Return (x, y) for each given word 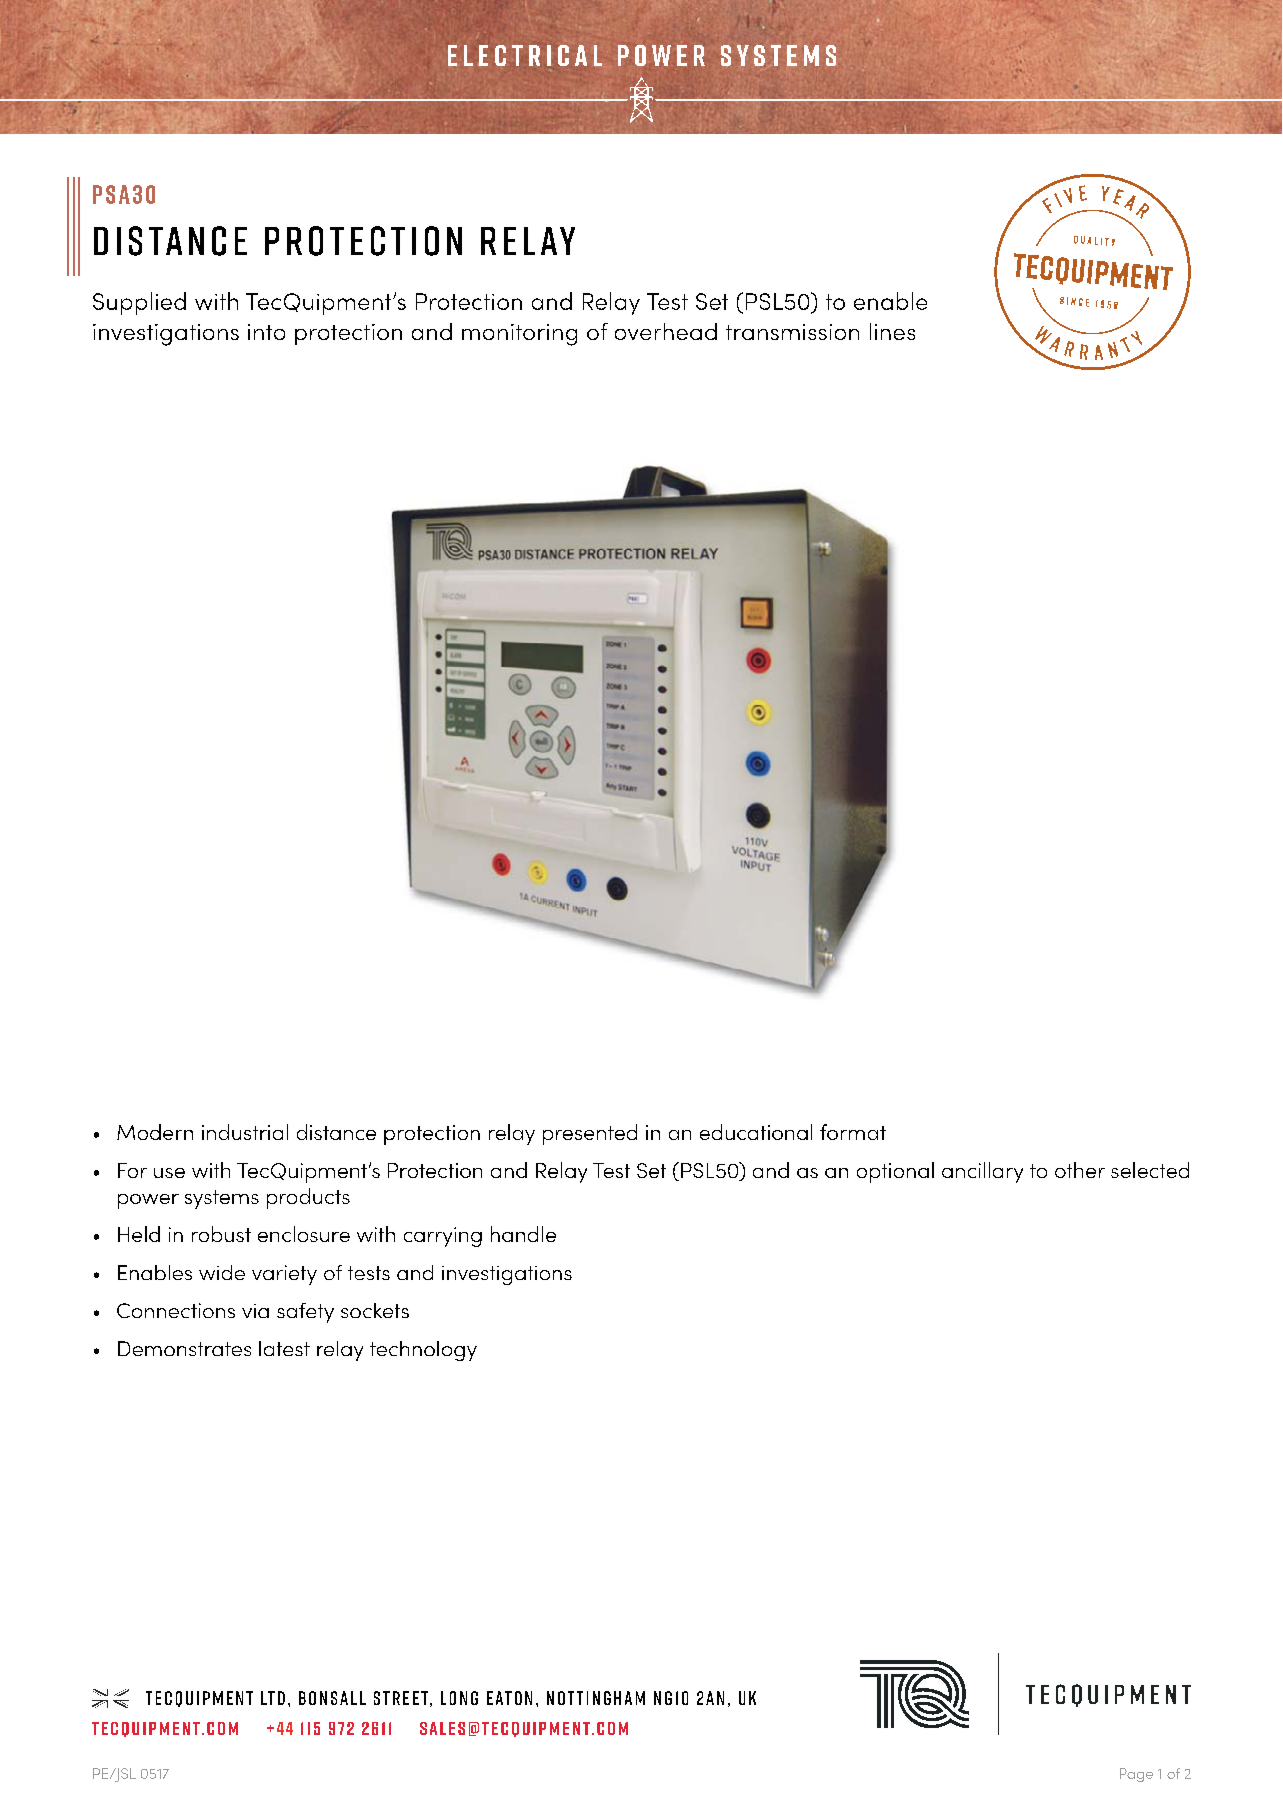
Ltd (273, 1698)
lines (892, 331)
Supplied (139, 303)
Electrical (525, 55)
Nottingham (596, 1698)
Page (1136, 1775)
